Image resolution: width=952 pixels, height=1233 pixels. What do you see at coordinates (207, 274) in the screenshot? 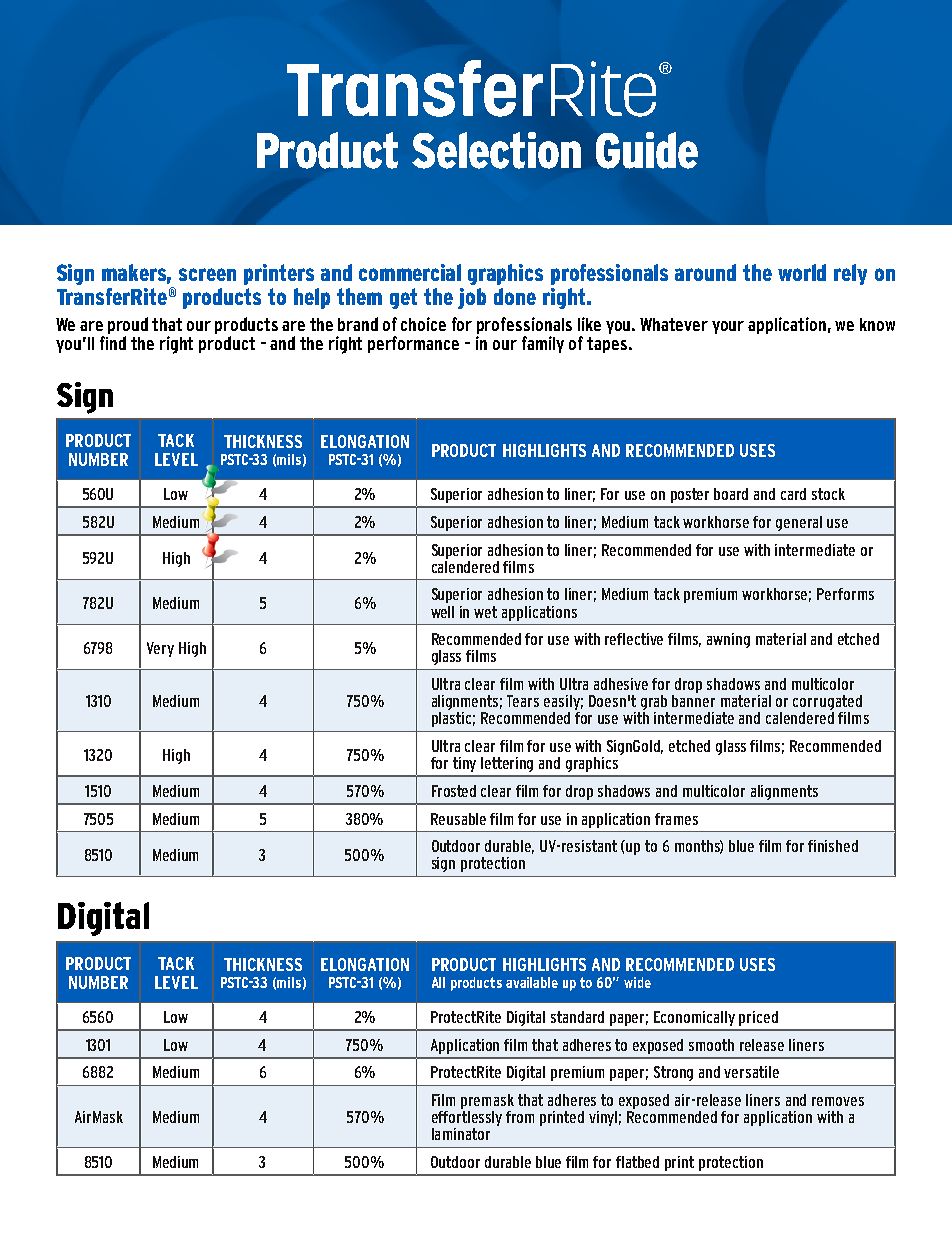
I see `screen` at bounding box center [207, 274].
